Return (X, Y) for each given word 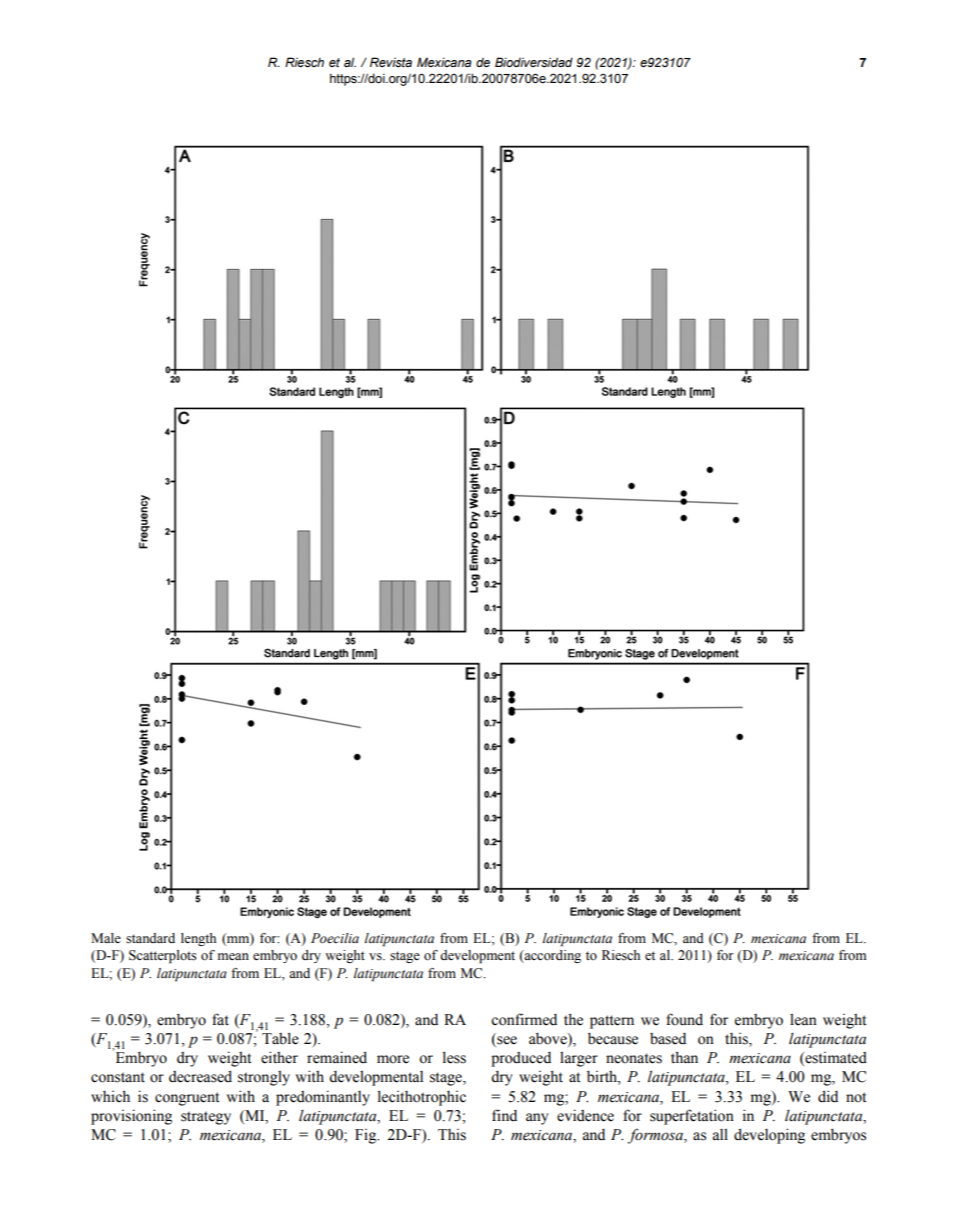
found (684, 1019)
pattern (612, 1022)
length (198, 939)
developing (769, 1136)
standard (150, 938)
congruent (187, 1099)
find (504, 1115)
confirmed (524, 1019)
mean (233, 956)
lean (803, 1019)
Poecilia (335, 938)
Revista (391, 62)
